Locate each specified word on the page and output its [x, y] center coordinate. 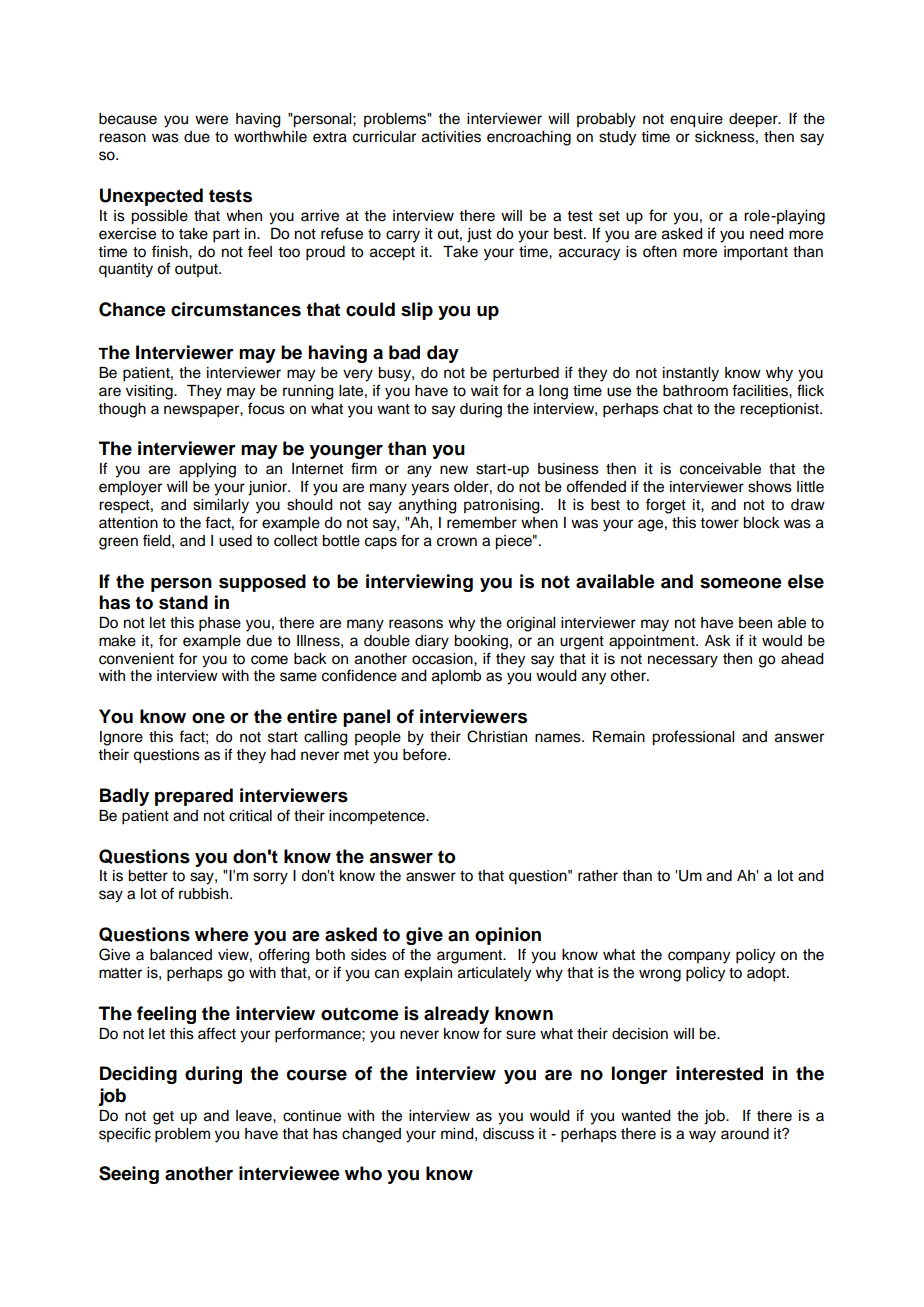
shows [770, 487]
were [211, 120]
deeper [754, 120]
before [426, 754]
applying [207, 470]
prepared [194, 797]
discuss [508, 1134]
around [745, 1134]
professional [693, 738]
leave [255, 1116]
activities [451, 137]
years [430, 489]
